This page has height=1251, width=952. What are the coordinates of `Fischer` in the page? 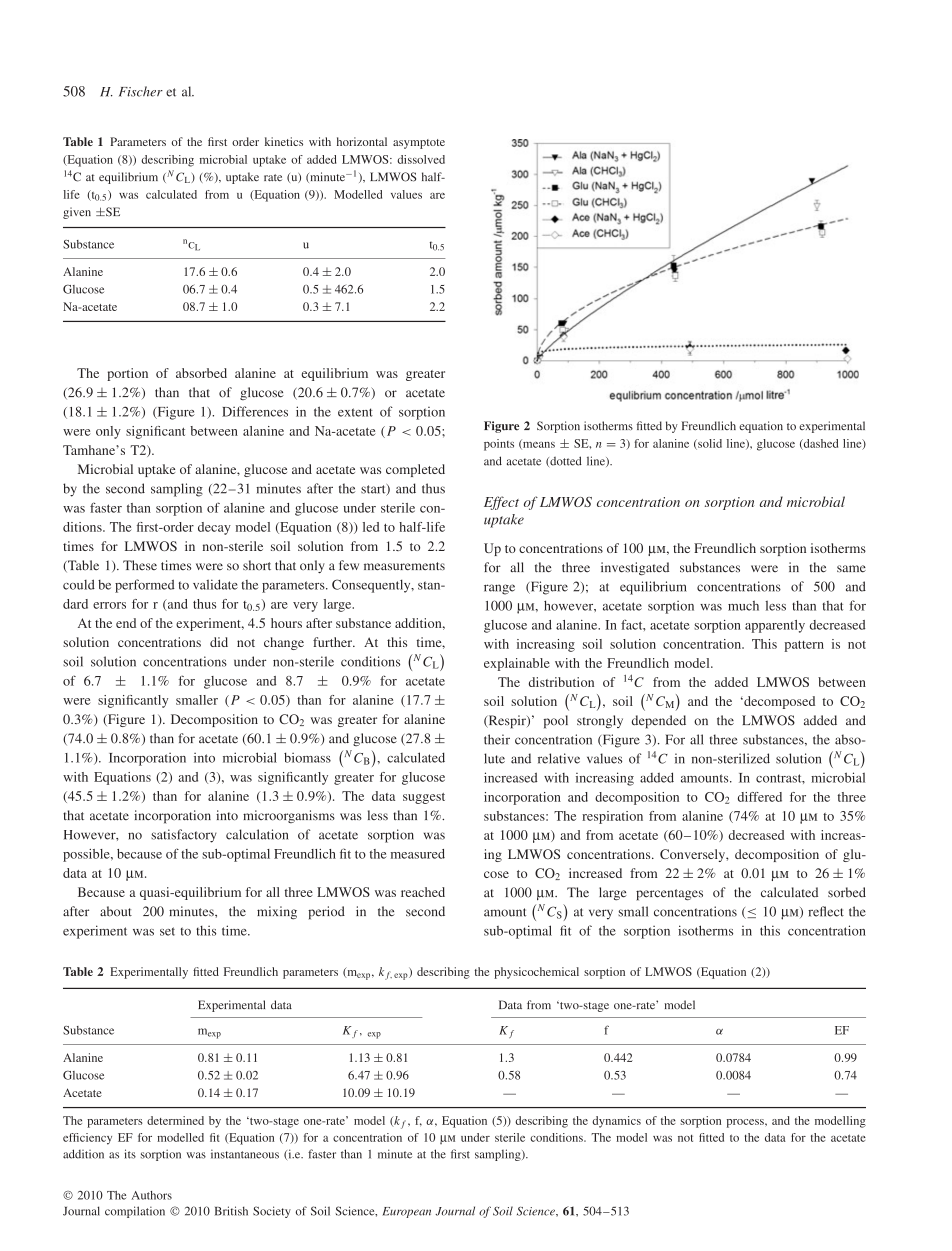 It's located at (141, 91).
